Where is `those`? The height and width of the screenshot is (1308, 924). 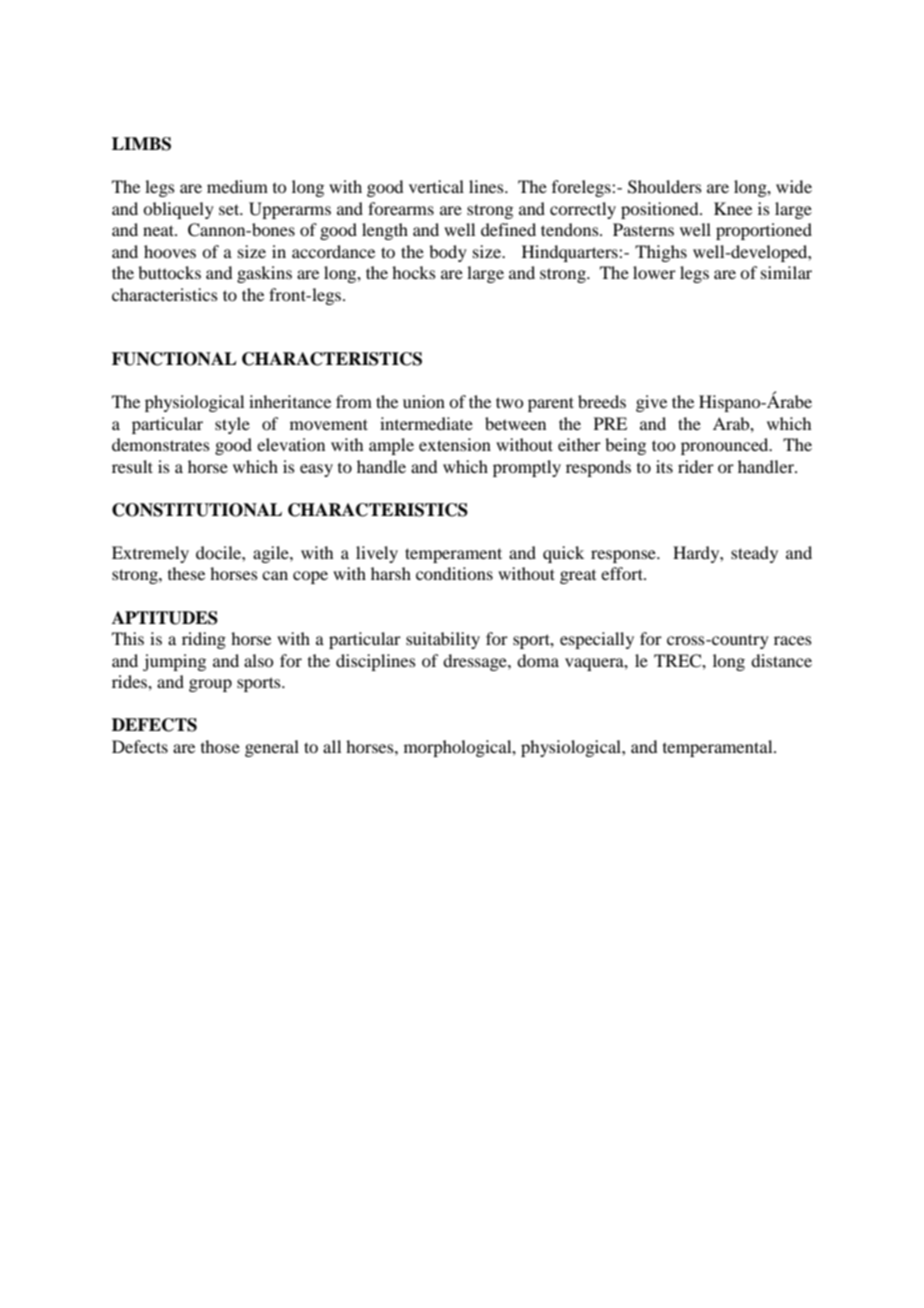
those is located at coordinates (220, 746).
